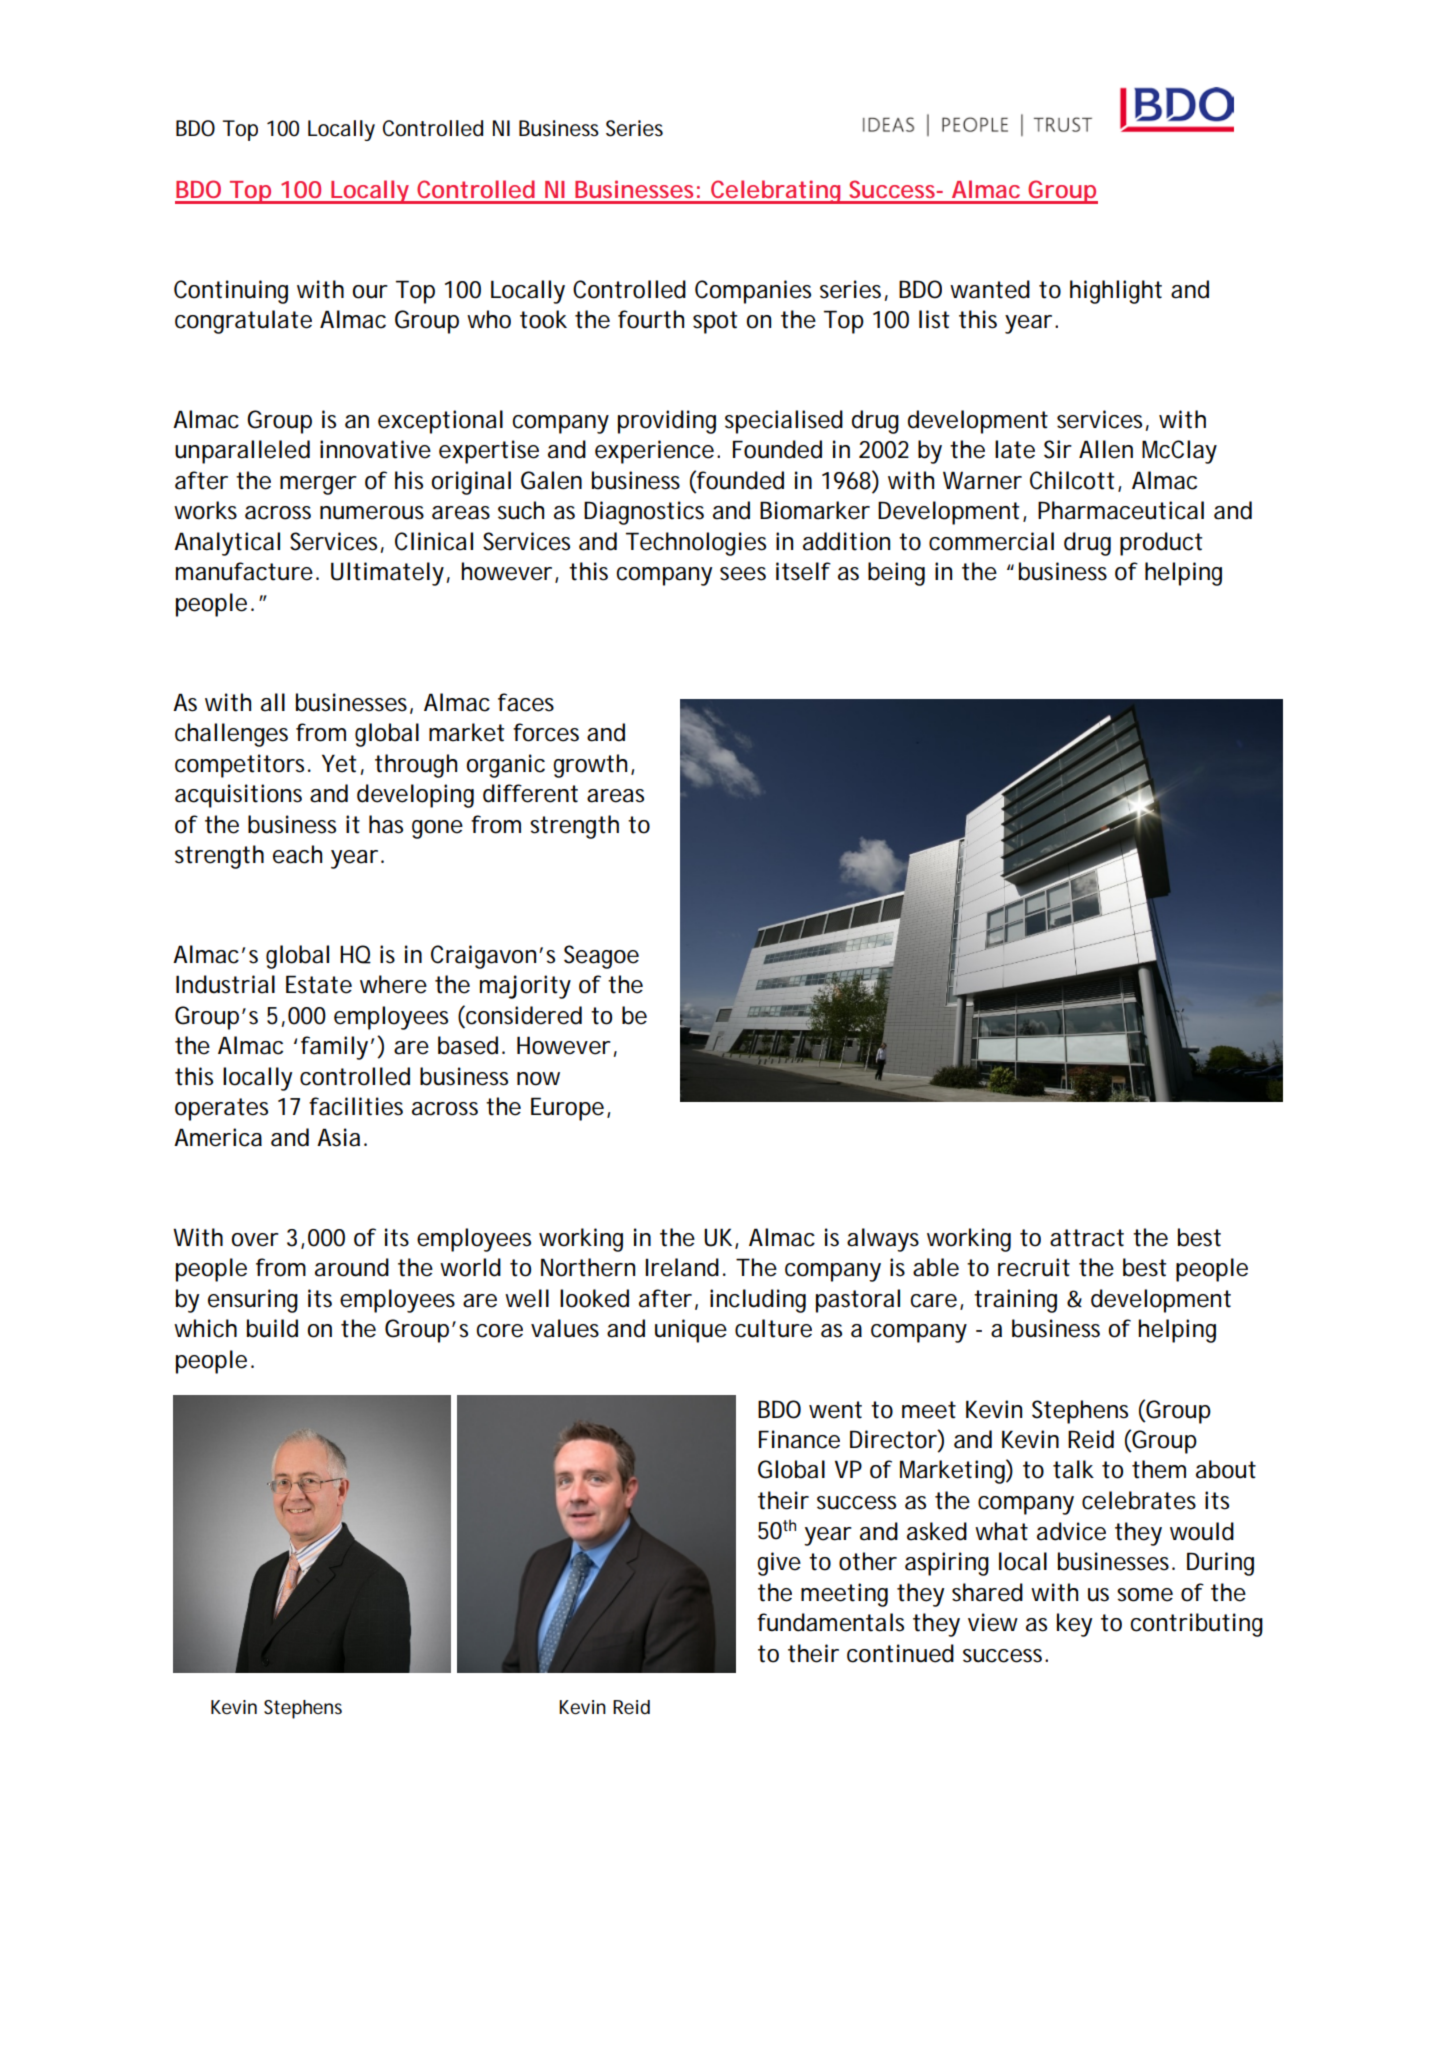  What do you see at coordinates (1074, 1625) in the screenshot?
I see `key` at bounding box center [1074, 1625].
